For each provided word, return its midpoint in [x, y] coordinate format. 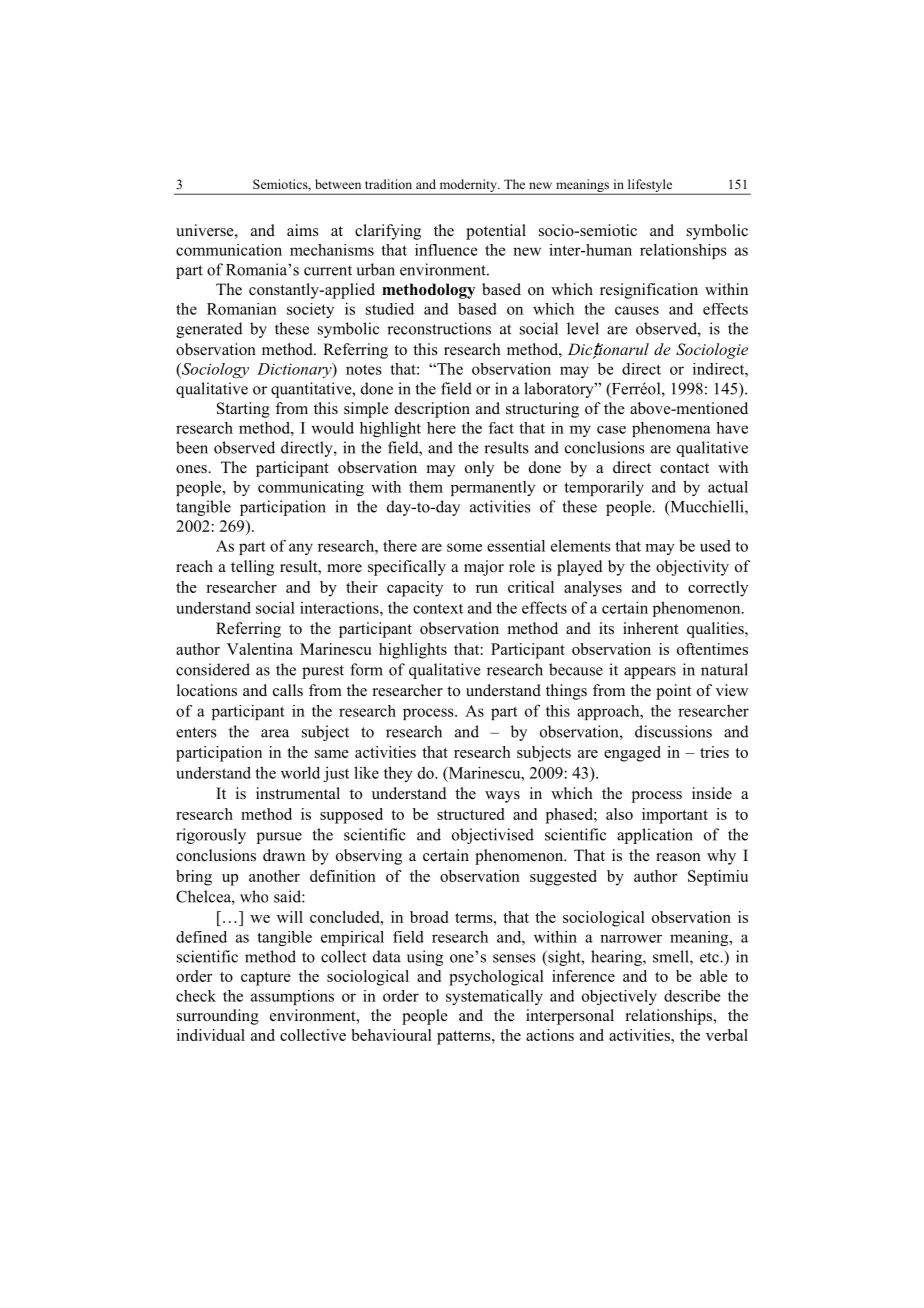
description [432, 410]
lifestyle [650, 186]
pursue [279, 838]
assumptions [292, 997]
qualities [716, 630]
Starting [243, 410]
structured [470, 814]
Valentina [260, 649]
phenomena [671, 429]
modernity [468, 186]
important [675, 816]
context [438, 609]
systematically [494, 997]
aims [303, 230]
